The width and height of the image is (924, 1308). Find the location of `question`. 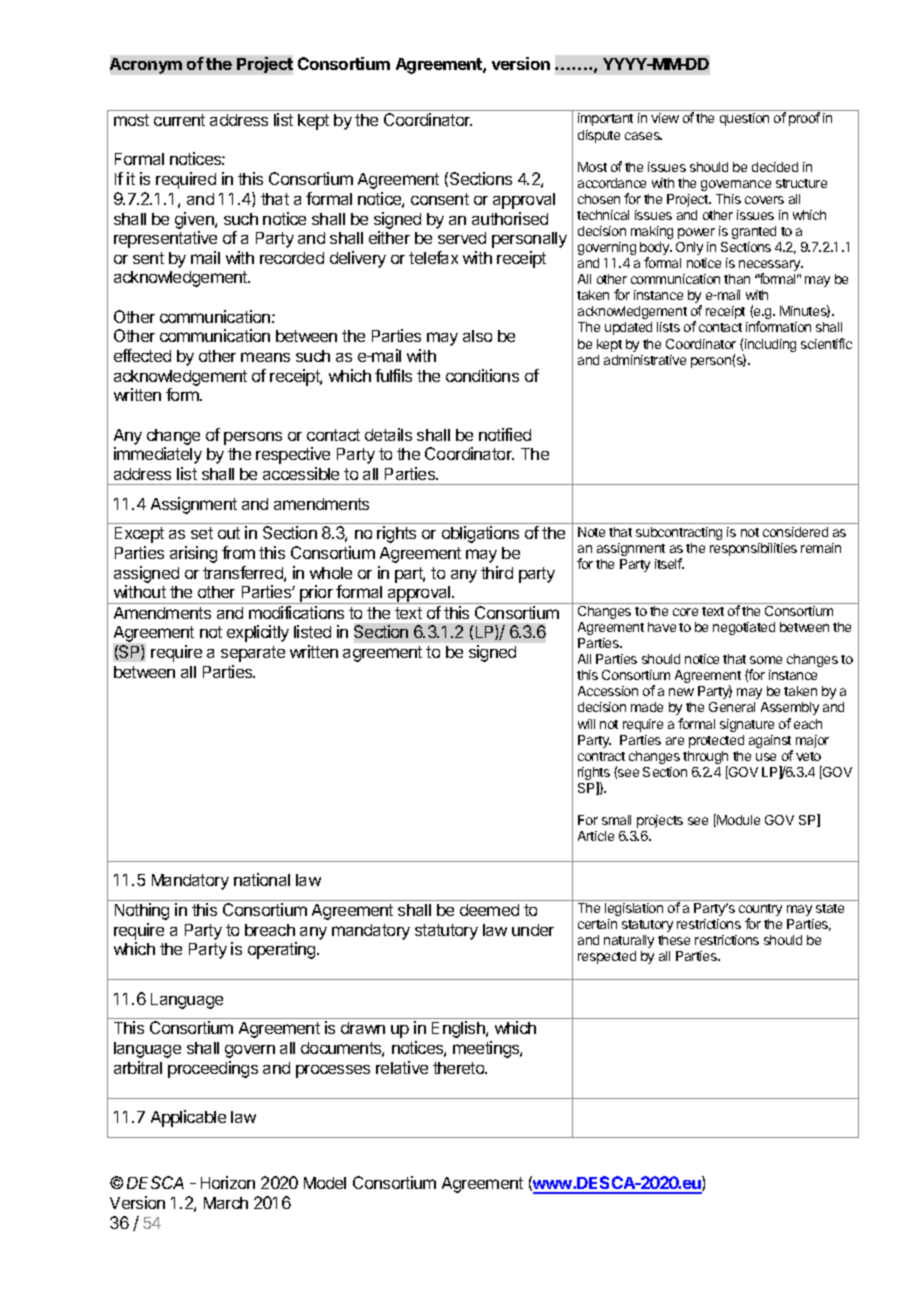

question is located at coordinates (744, 119).
